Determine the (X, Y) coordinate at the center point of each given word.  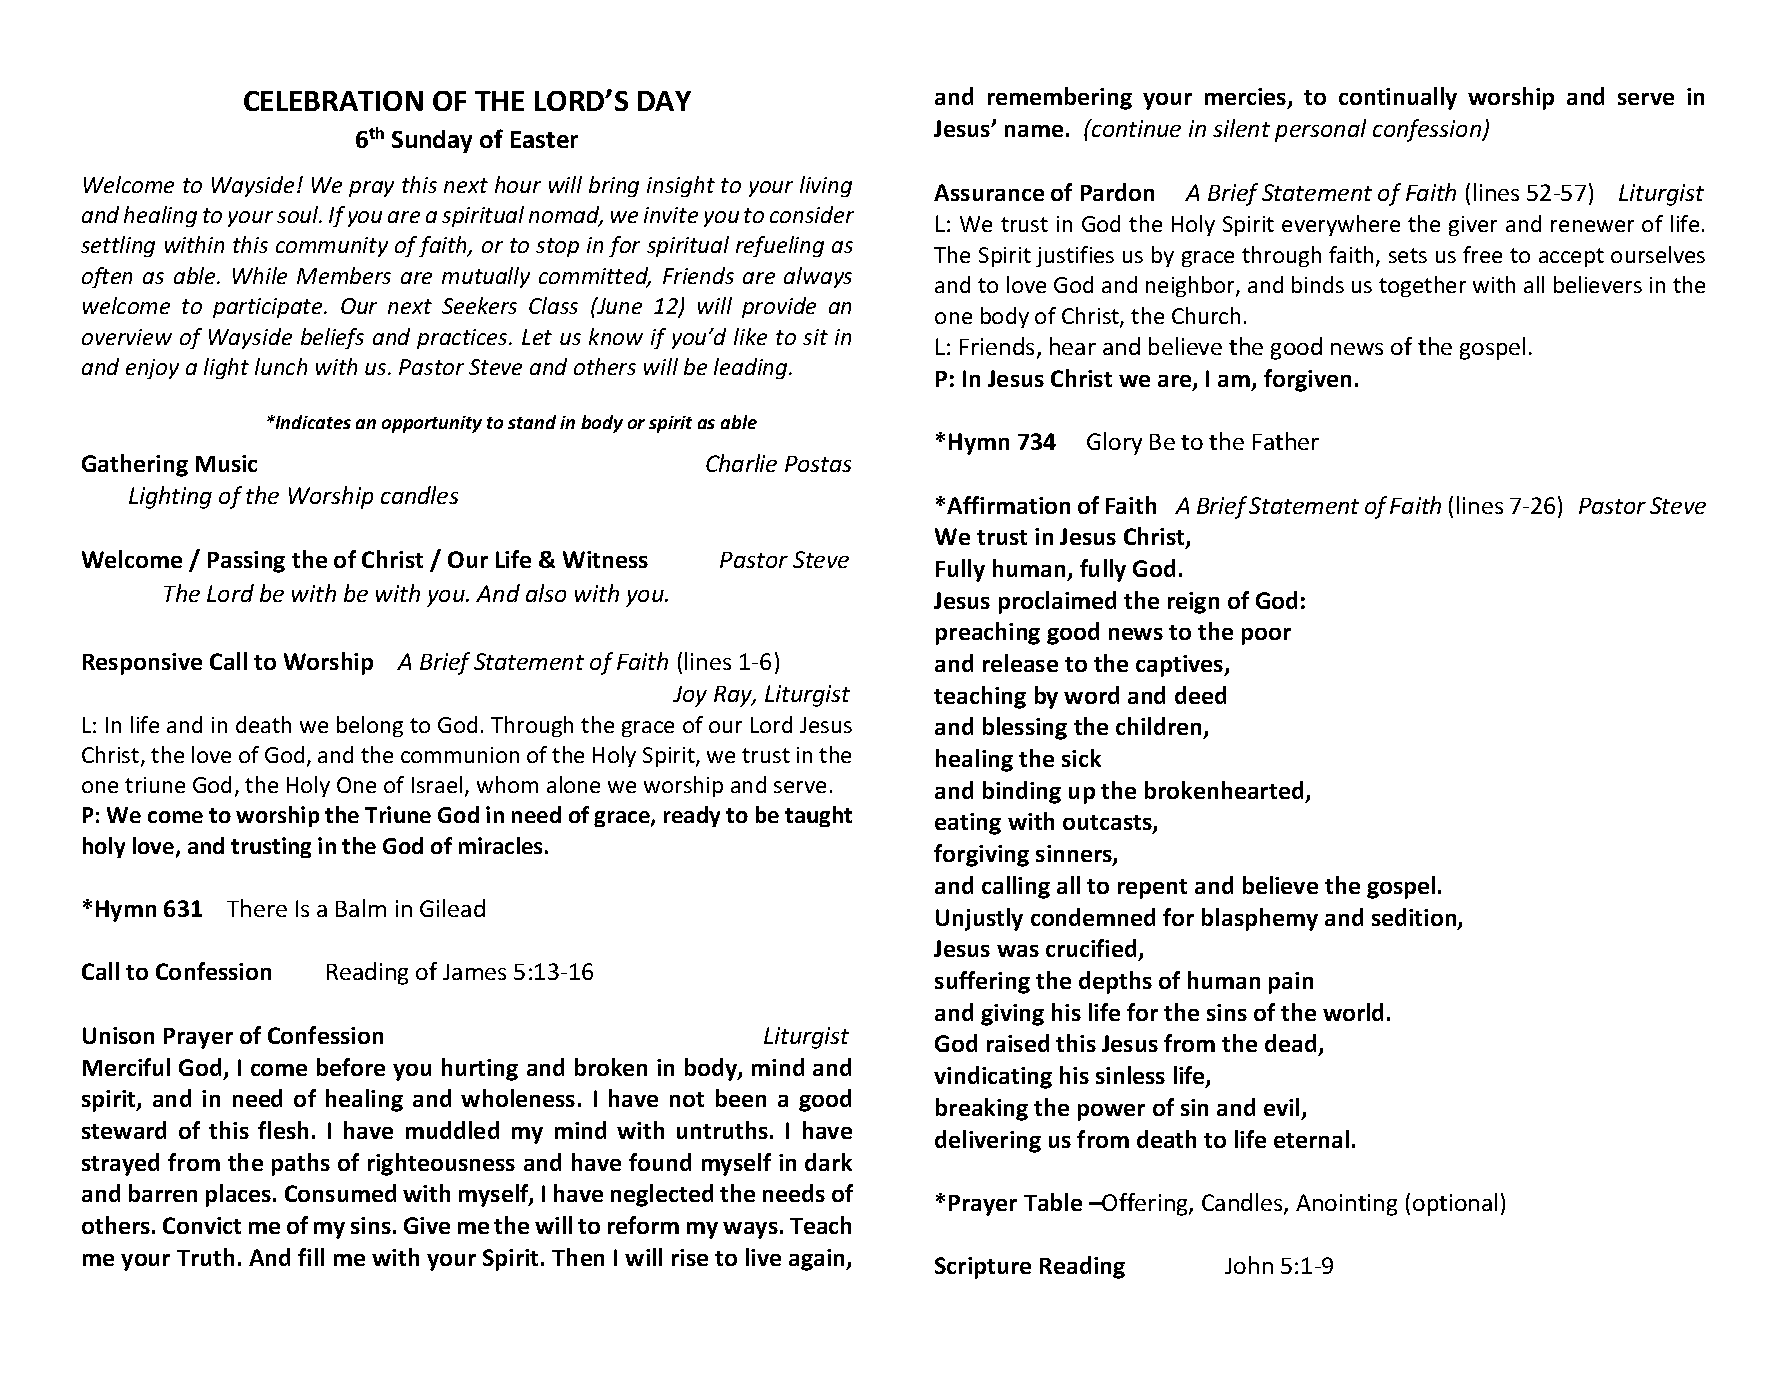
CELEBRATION (333, 101)
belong (370, 726)
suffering (982, 982)
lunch (281, 366)
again (818, 1260)
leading (752, 368)
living (826, 186)
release (1020, 663)
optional (1455, 1204)
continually (1398, 98)
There (257, 908)
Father (1286, 441)
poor (1266, 636)
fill (311, 1257)
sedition (1415, 918)
